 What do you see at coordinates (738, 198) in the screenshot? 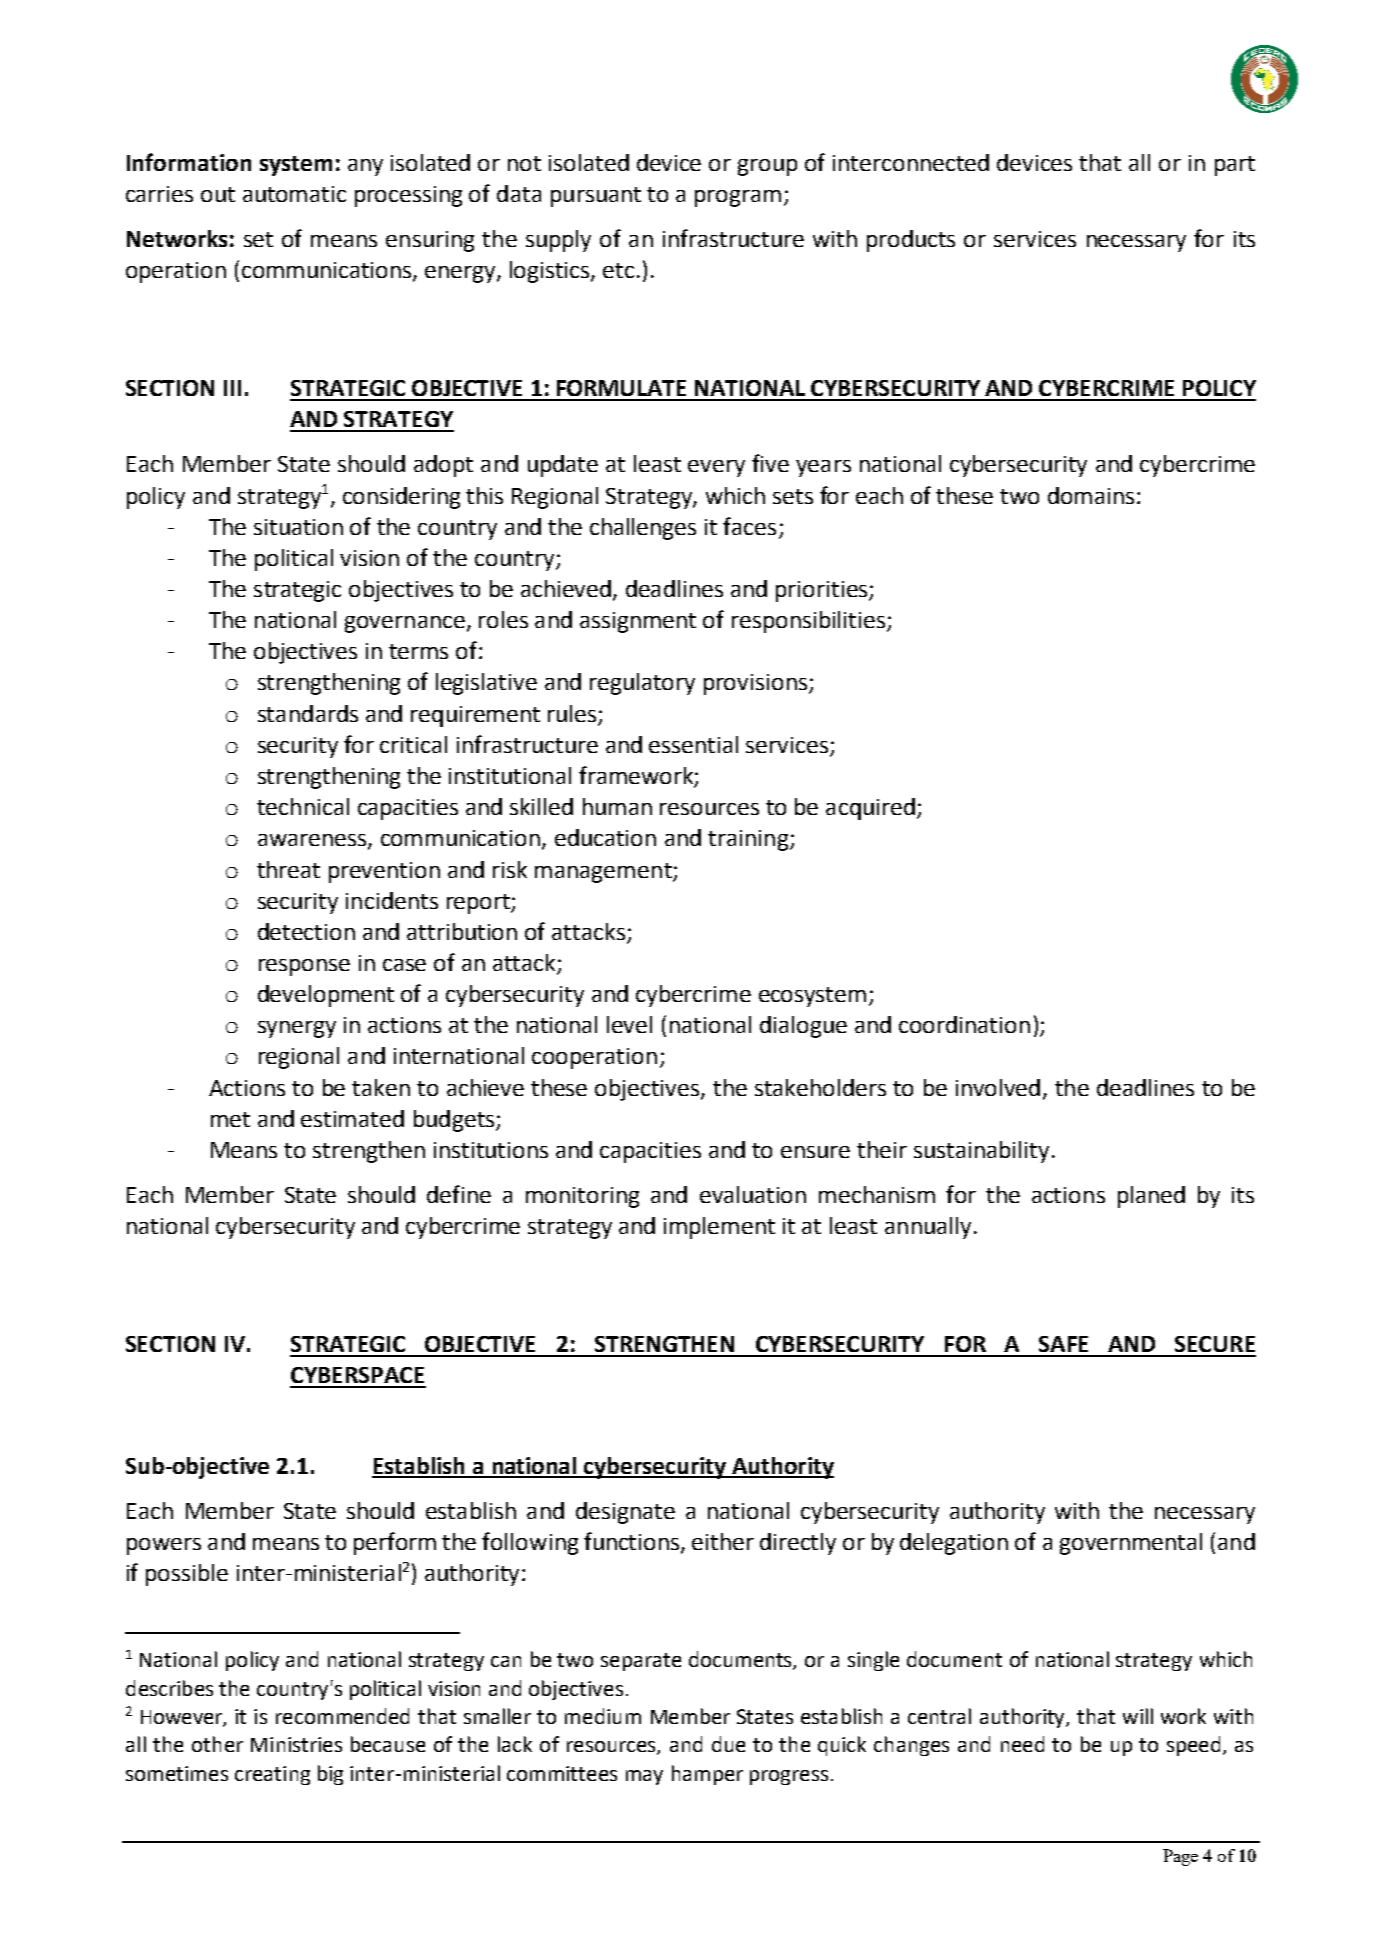
I see `program` at bounding box center [738, 198].
